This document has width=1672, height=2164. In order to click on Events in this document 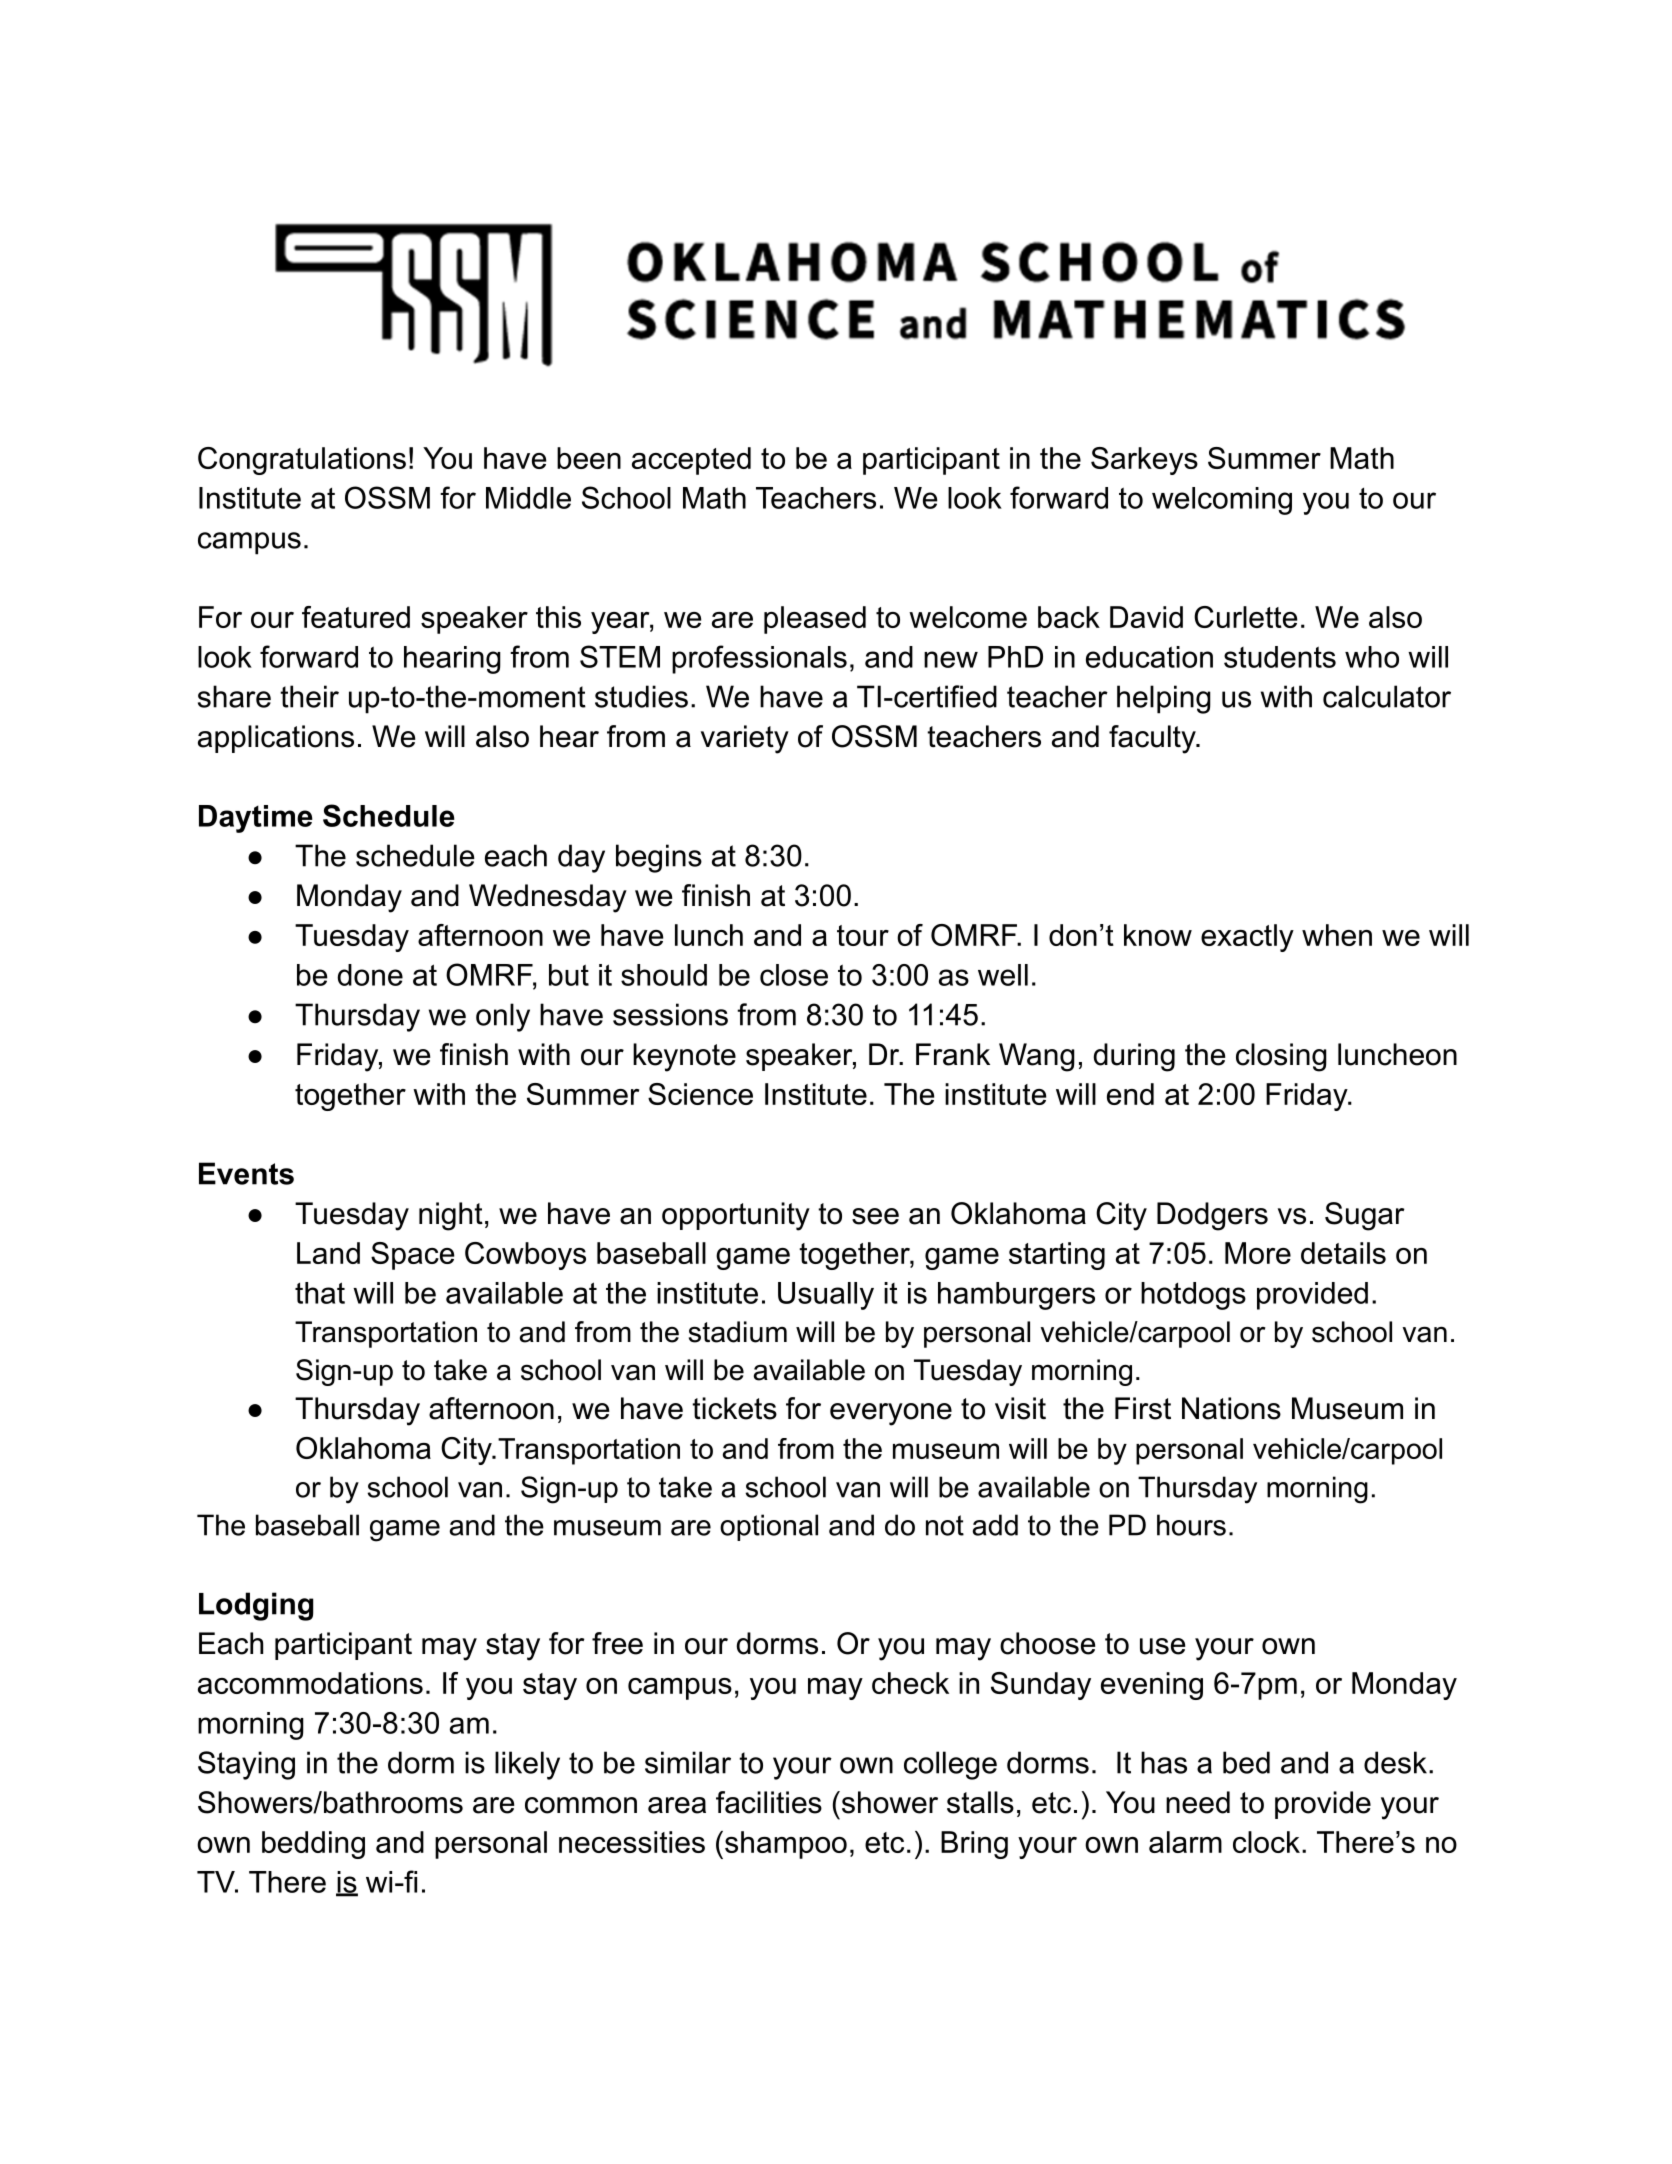, I will do `click(246, 1173)`.
